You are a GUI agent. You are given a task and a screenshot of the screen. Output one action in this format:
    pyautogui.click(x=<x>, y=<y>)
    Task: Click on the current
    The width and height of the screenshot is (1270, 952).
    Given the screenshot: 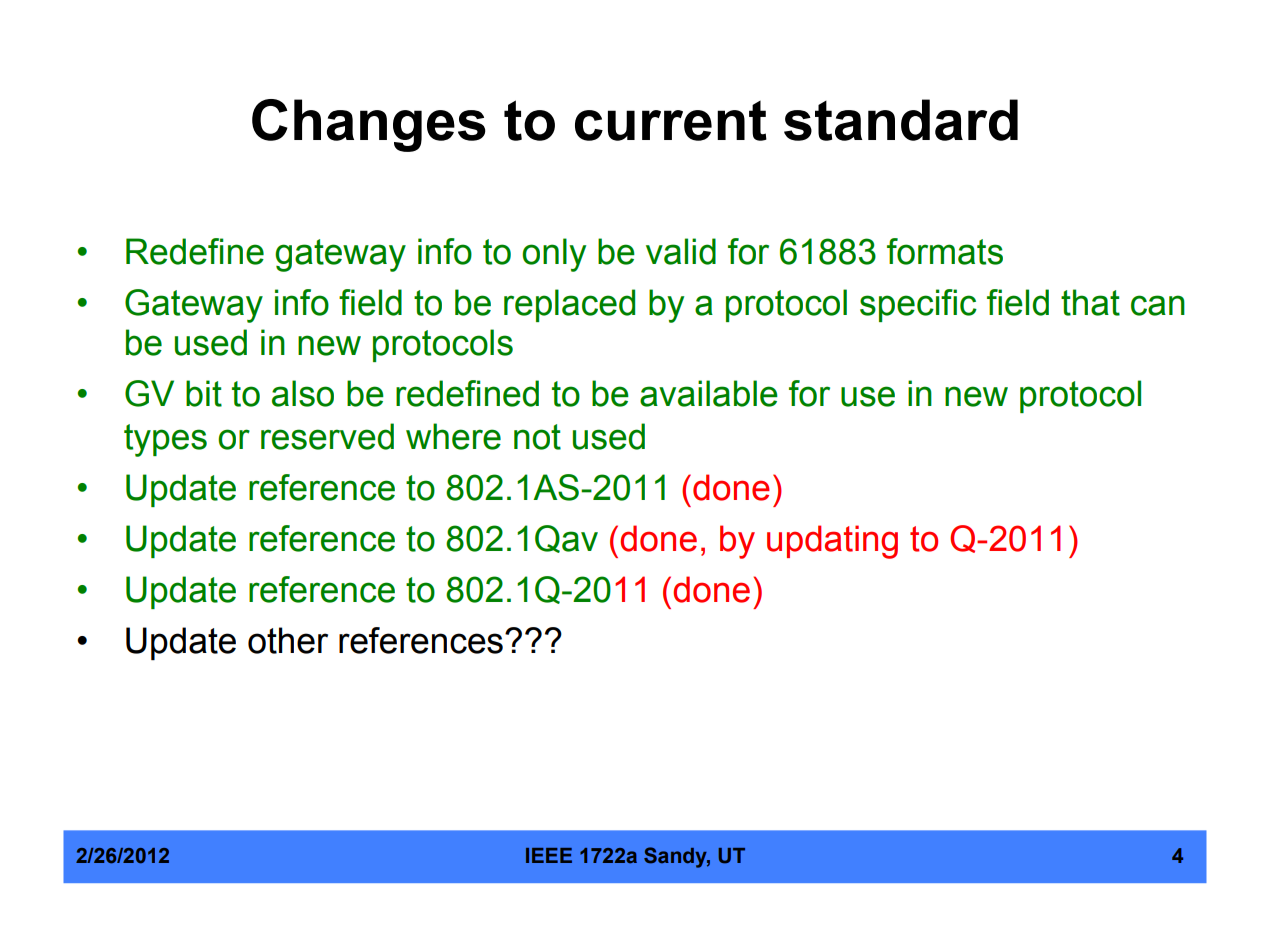 What is the action you would take?
    pyautogui.click(x=671, y=120)
